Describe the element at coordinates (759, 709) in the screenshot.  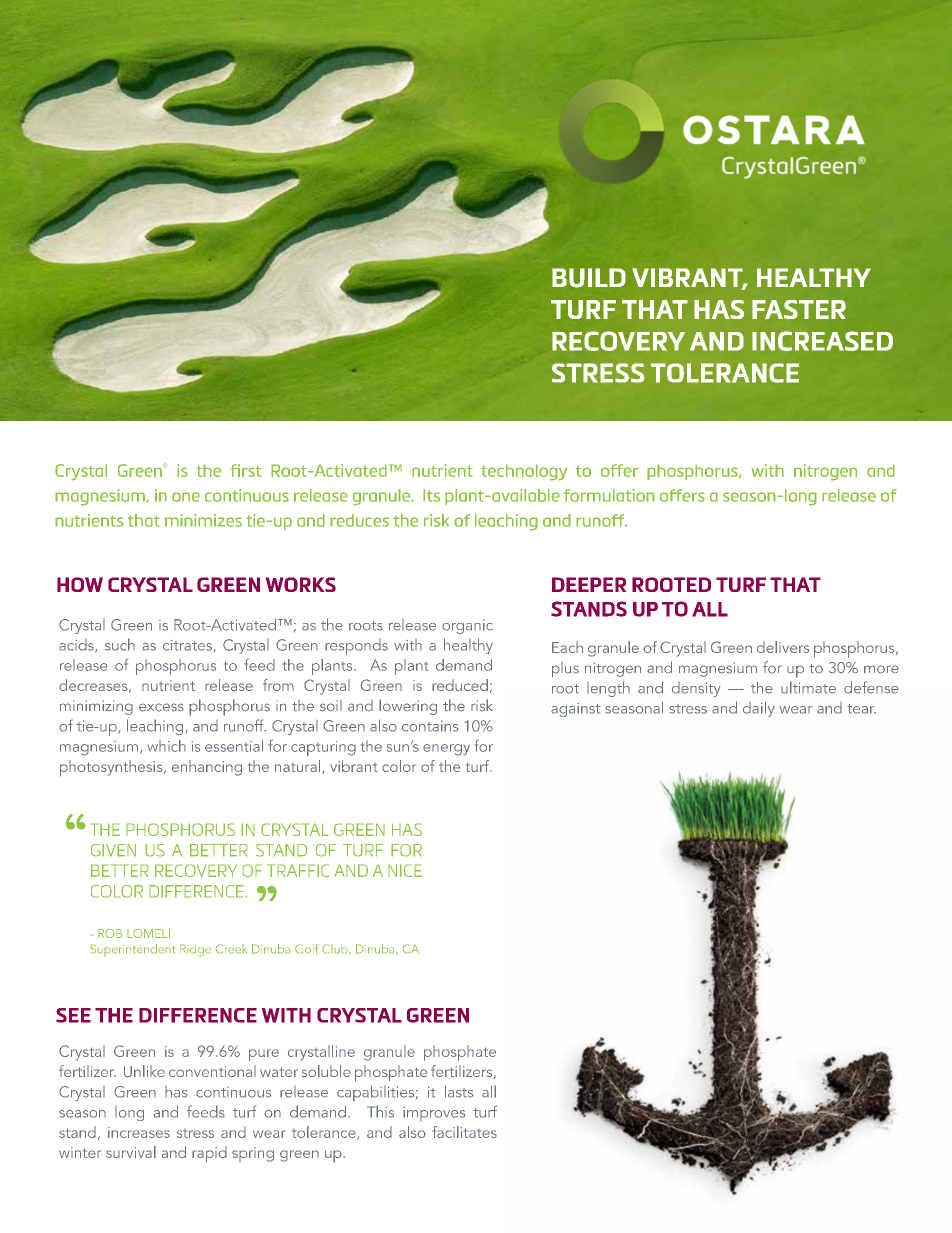
I see `daily` at that location.
